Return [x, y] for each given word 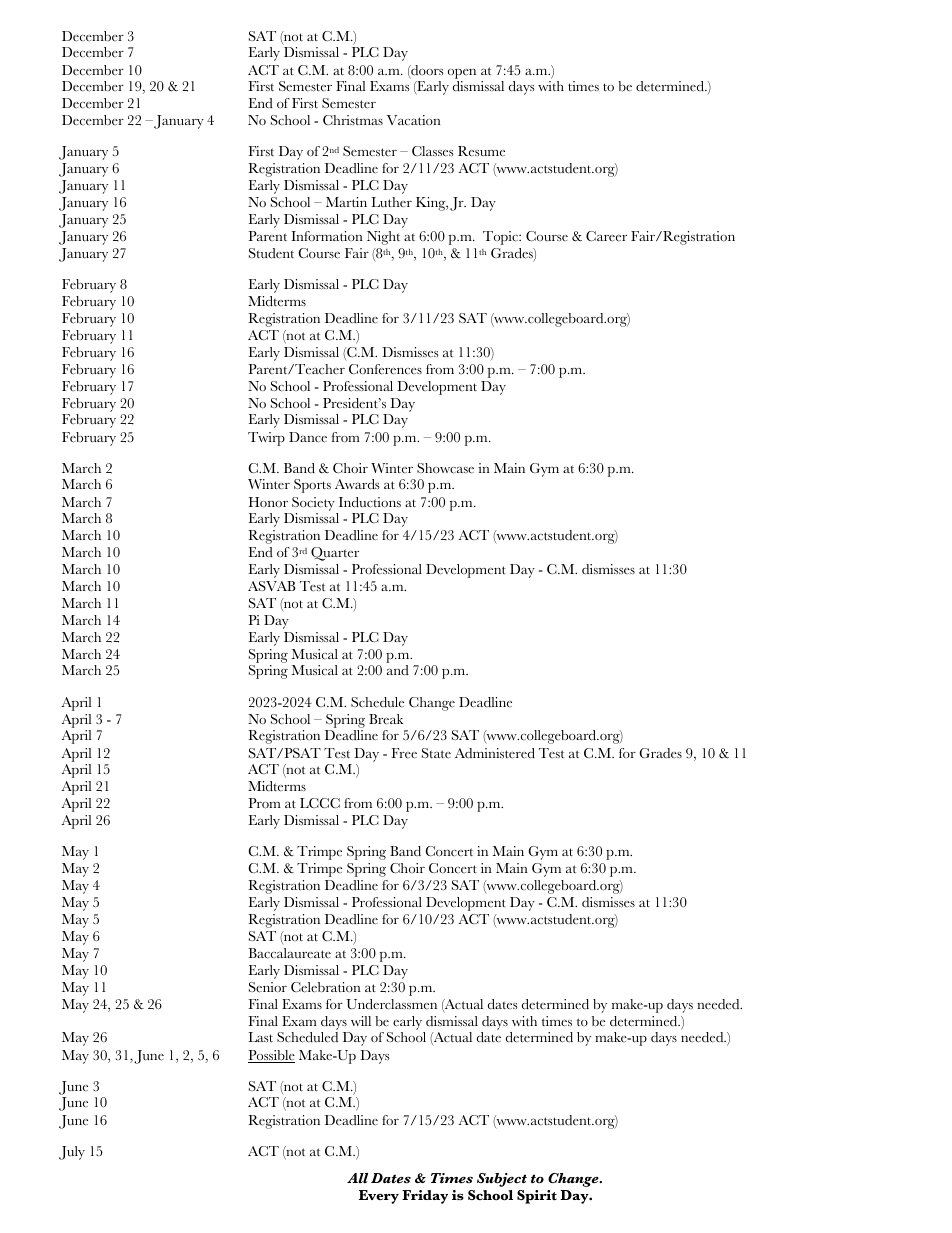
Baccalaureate [289, 953]
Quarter [335, 554]
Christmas [353, 120]
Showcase [445, 468]
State [436, 753]
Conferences [385, 369]
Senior [268, 987]
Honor [268, 502]
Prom [265, 803]
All [357, 1178]
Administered [495, 753]
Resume [481, 151]
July [72, 1153]
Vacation [414, 120]
